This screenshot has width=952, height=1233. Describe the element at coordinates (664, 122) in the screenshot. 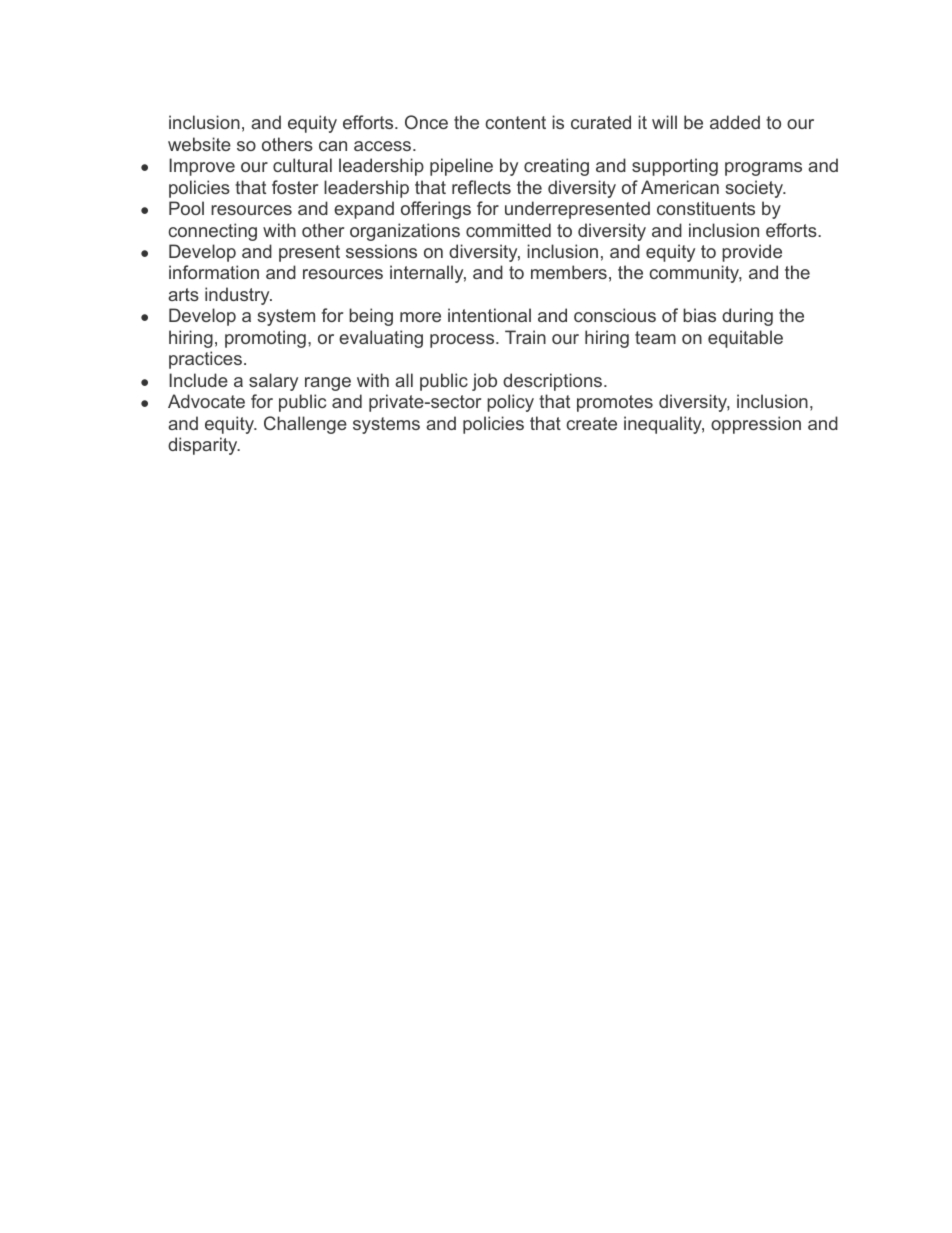

I see `will` at that location.
